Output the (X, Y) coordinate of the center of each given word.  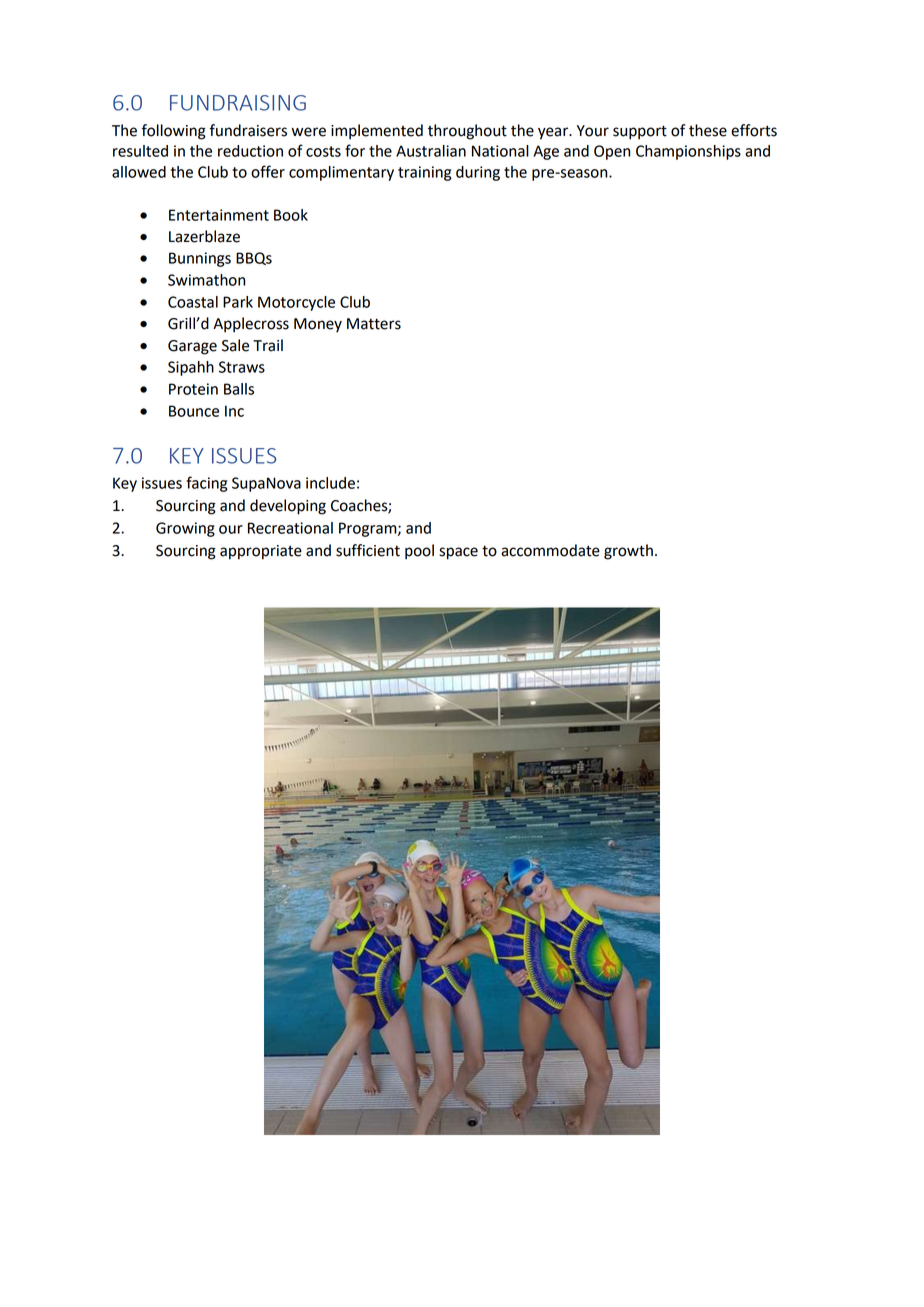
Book (291, 215)
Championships (688, 152)
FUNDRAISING (238, 103)
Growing (185, 529)
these (708, 130)
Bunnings (200, 259)
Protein (193, 389)
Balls (239, 389)
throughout (467, 132)
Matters (374, 324)
